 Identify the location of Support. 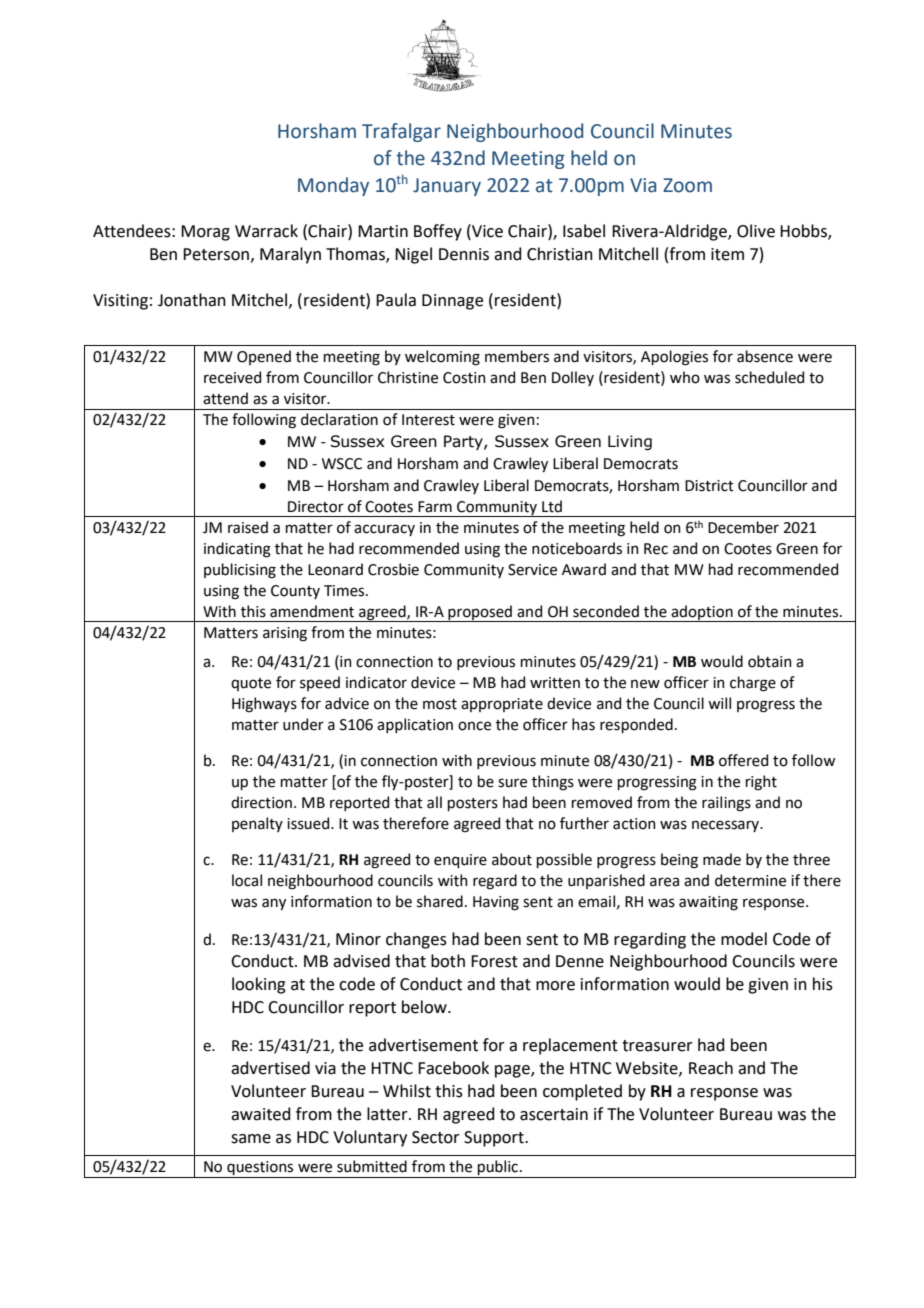
(495, 1139).
